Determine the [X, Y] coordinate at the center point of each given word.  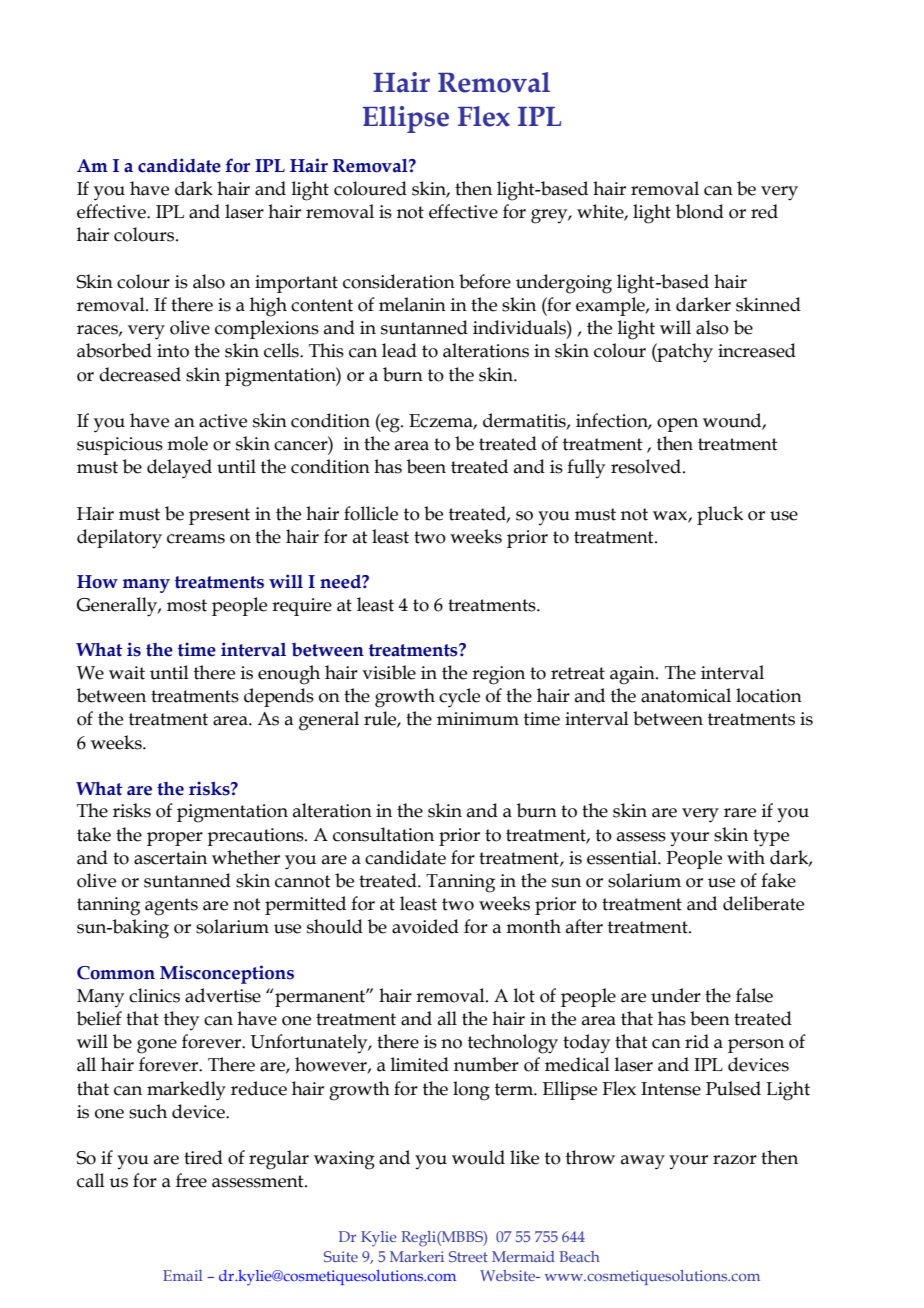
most [187, 605]
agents [171, 907]
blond [700, 211]
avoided [425, 926]
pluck [720, 515]
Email [182, 1275]
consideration [399, 281]
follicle [371, 513]
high [268, 307]
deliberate [763, 903]
